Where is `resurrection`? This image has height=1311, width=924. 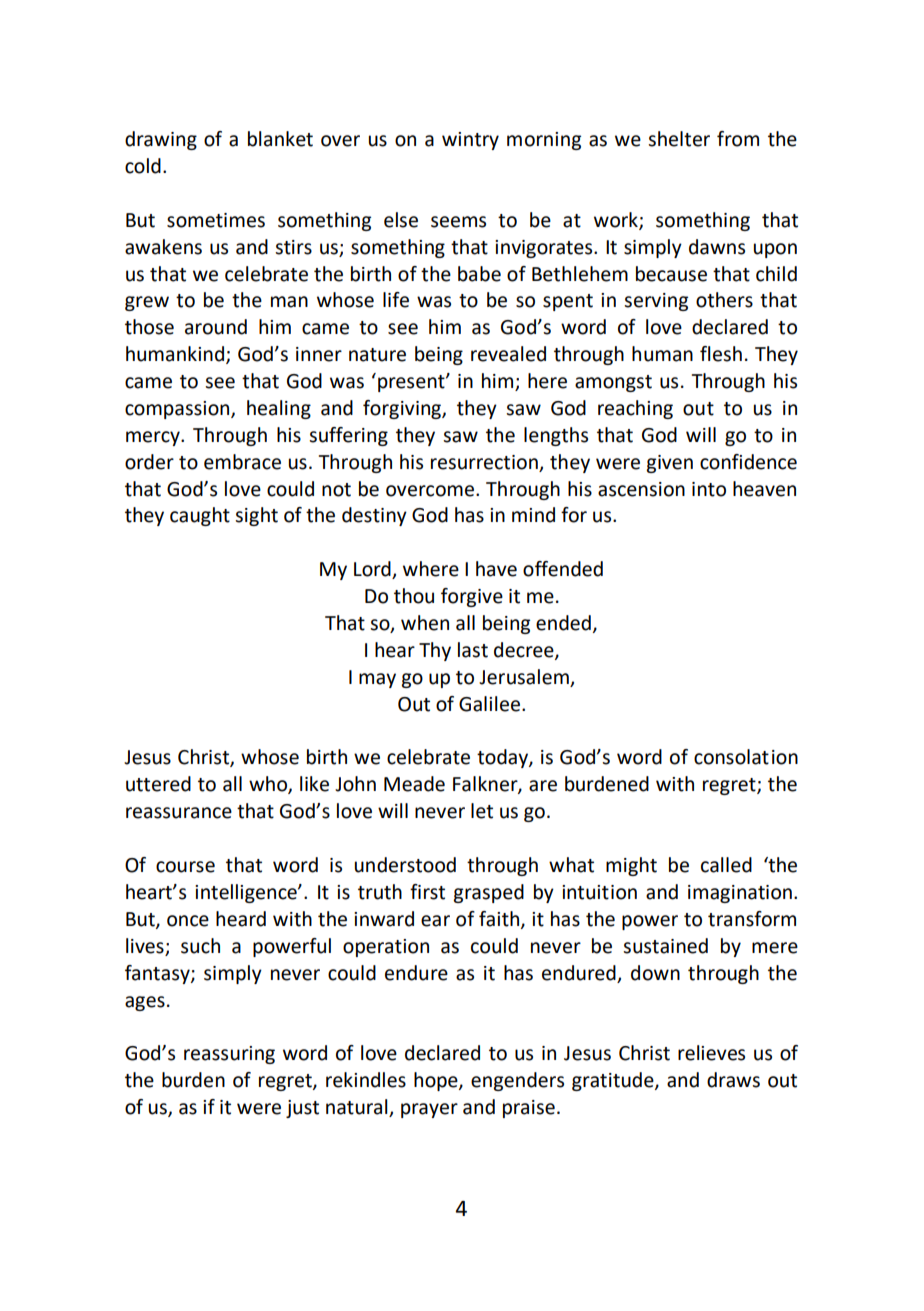
resurrection is located at coordinates (484, 462).
